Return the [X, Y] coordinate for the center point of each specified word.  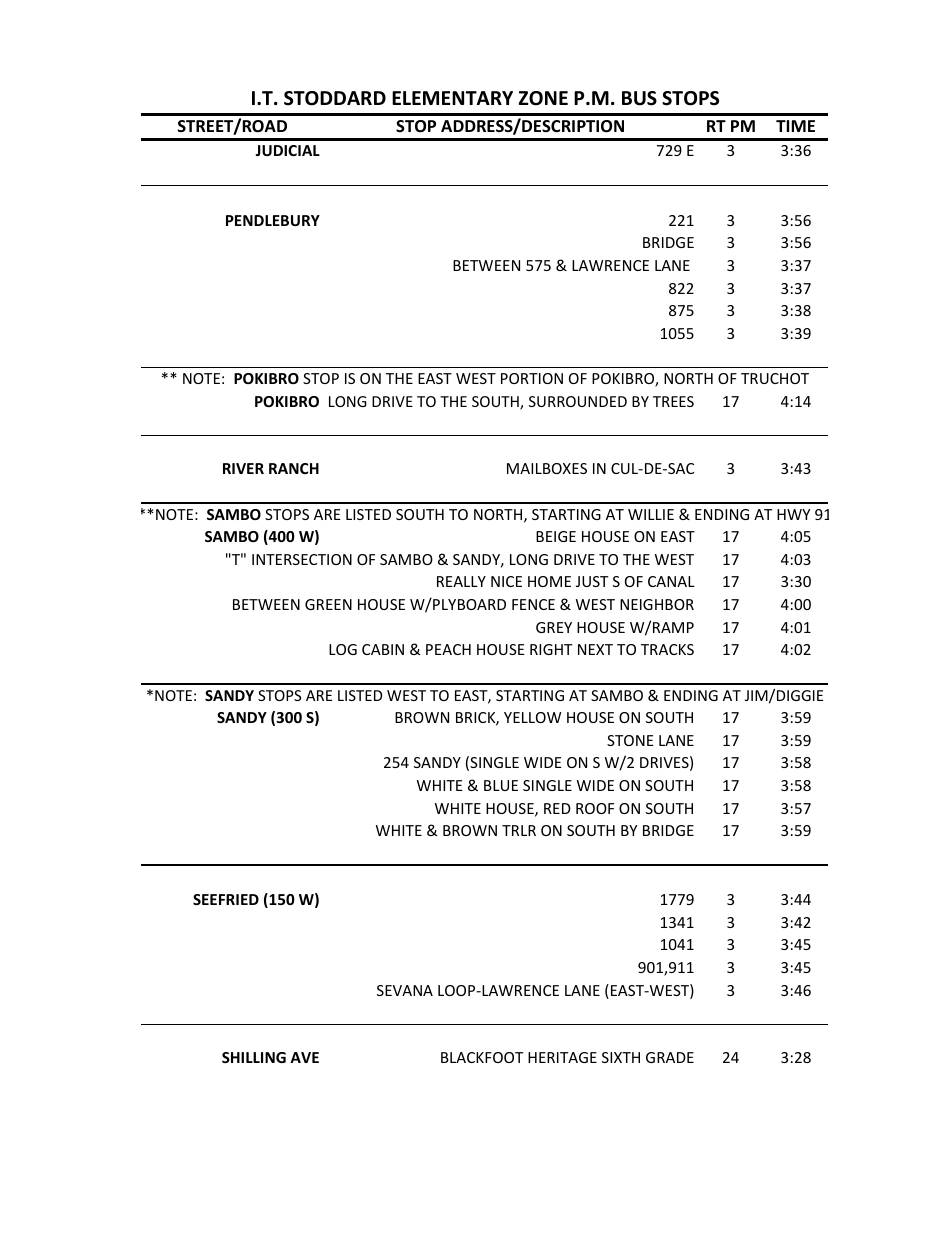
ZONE [543, 98]
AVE [304, 1057]
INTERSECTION [302, 559]
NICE [506, 581]
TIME [795, 126]
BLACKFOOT [482, 1057]
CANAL [671, 581]
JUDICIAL [287, 150]
